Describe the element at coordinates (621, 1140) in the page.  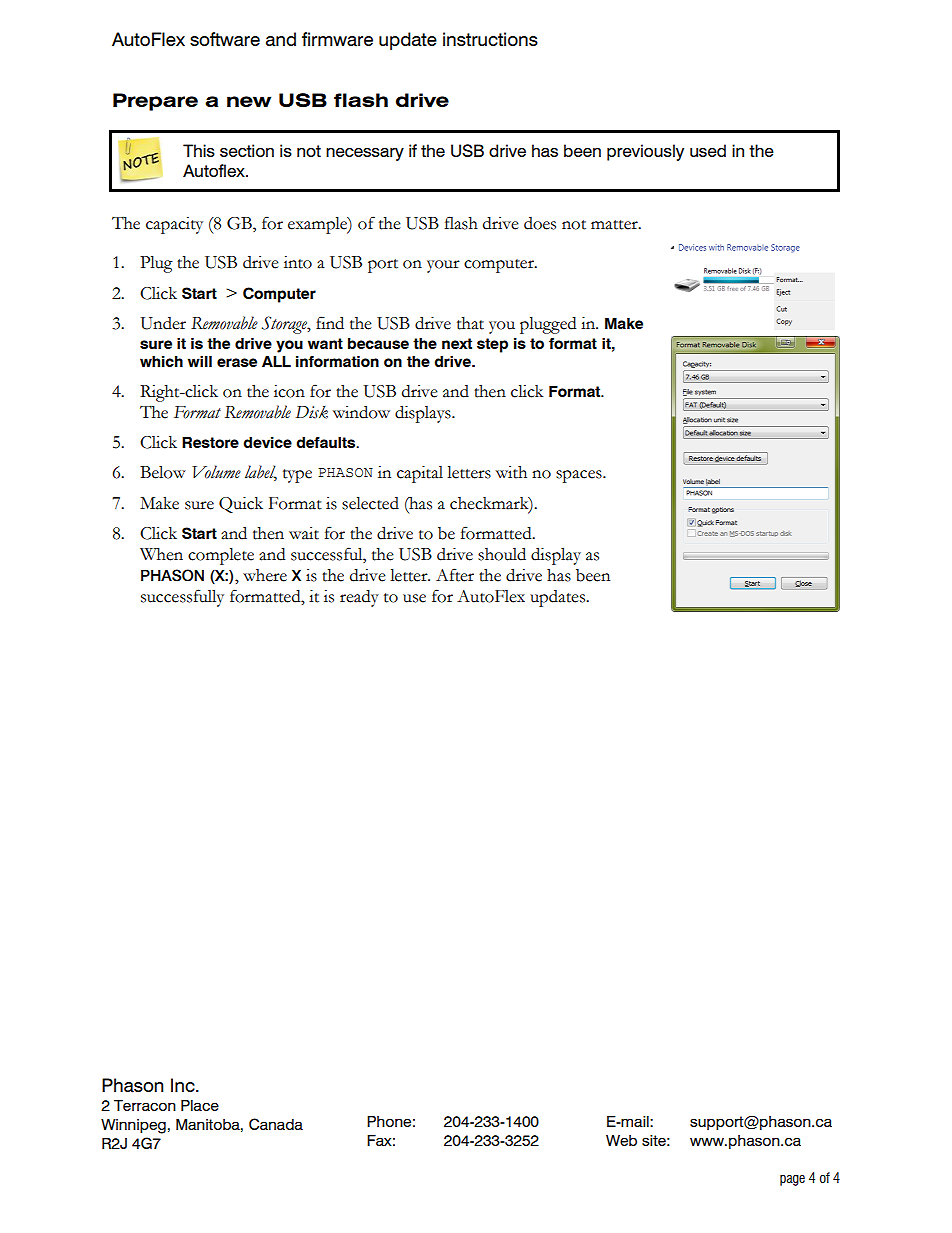
I see `Web` at that location.
